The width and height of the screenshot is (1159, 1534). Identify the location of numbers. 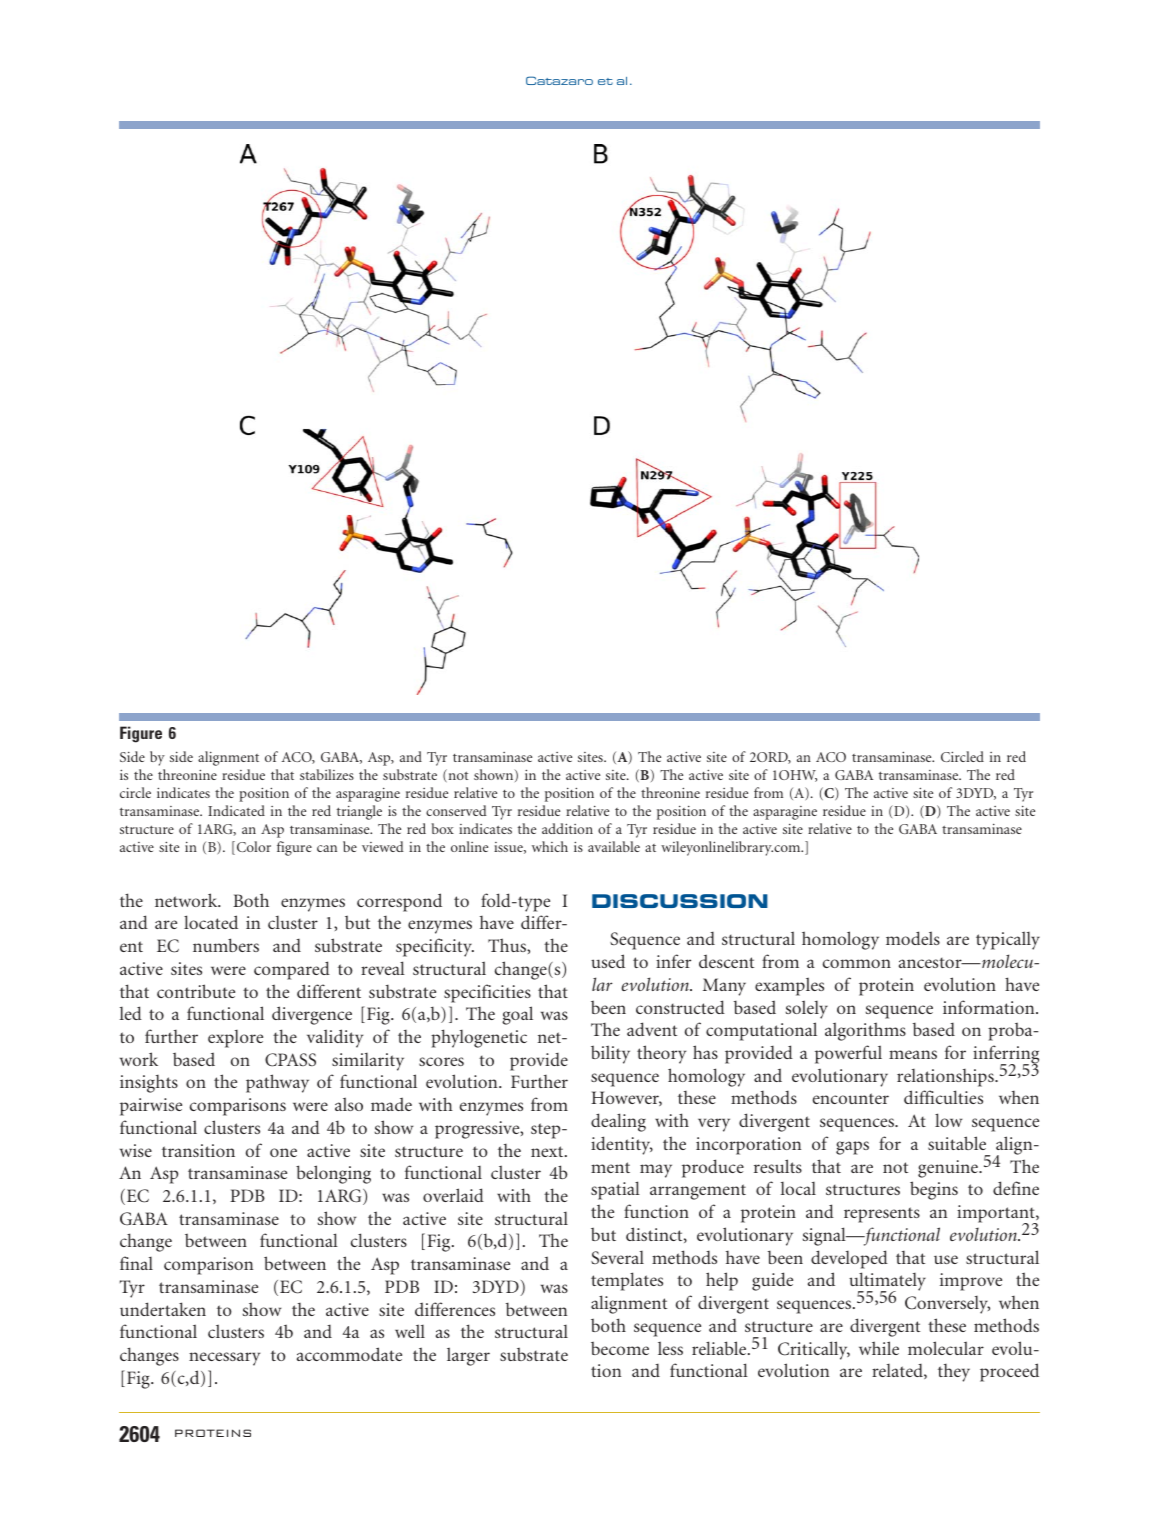
(226, 945).
